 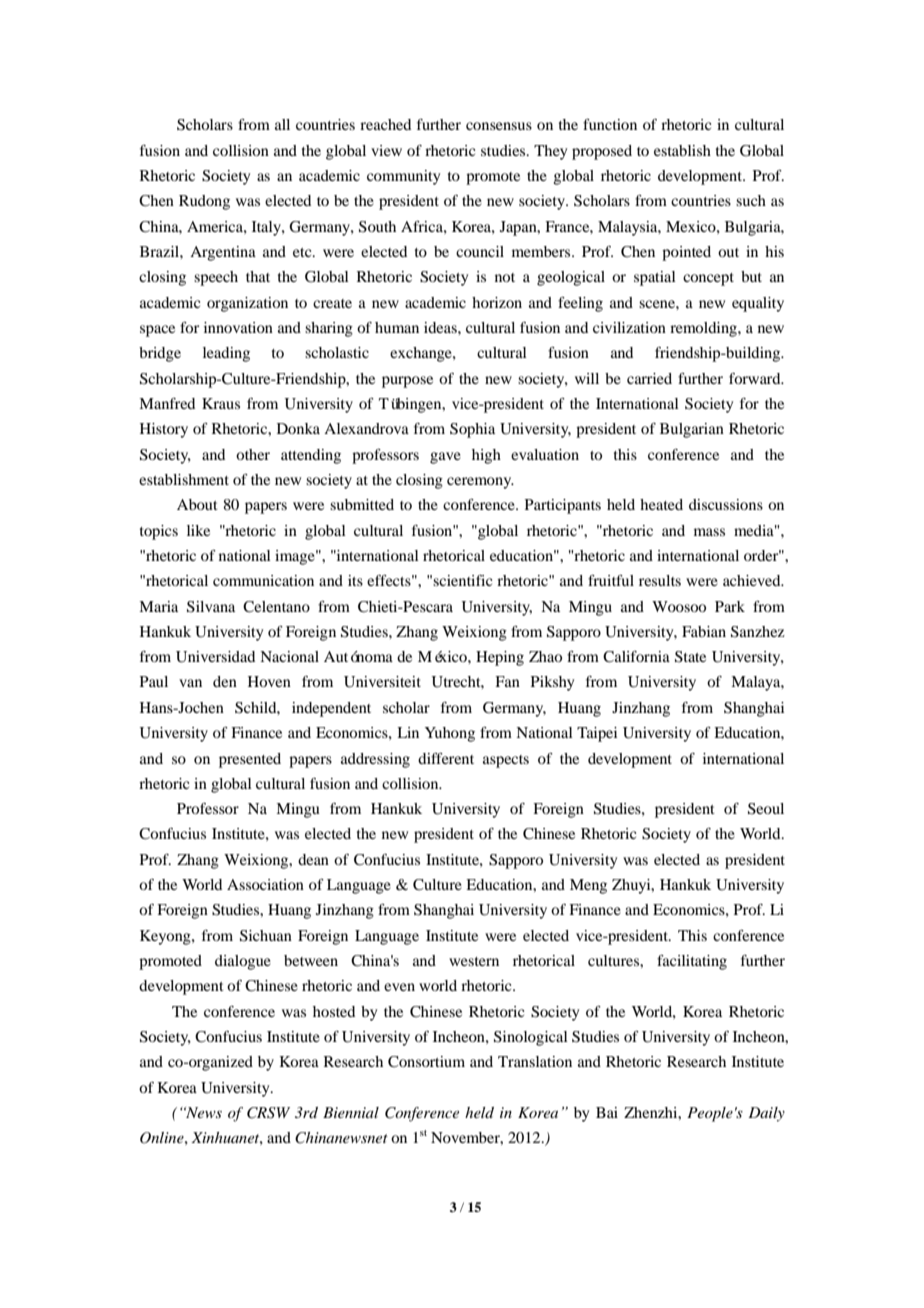 I want to click on Biennial, so click(x=351, y=1112).
